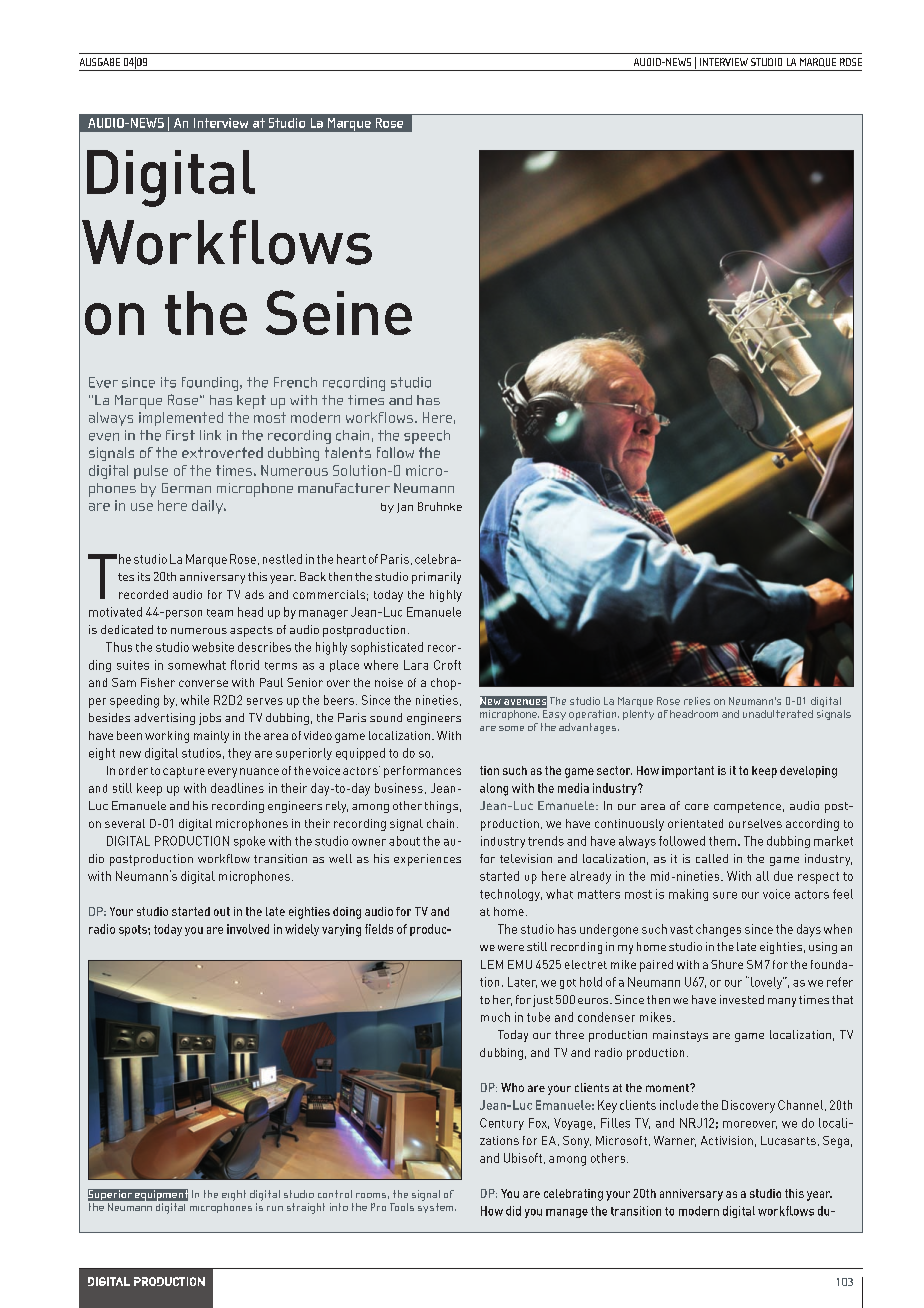  I want to click on Activision, so click(727, 1140).
